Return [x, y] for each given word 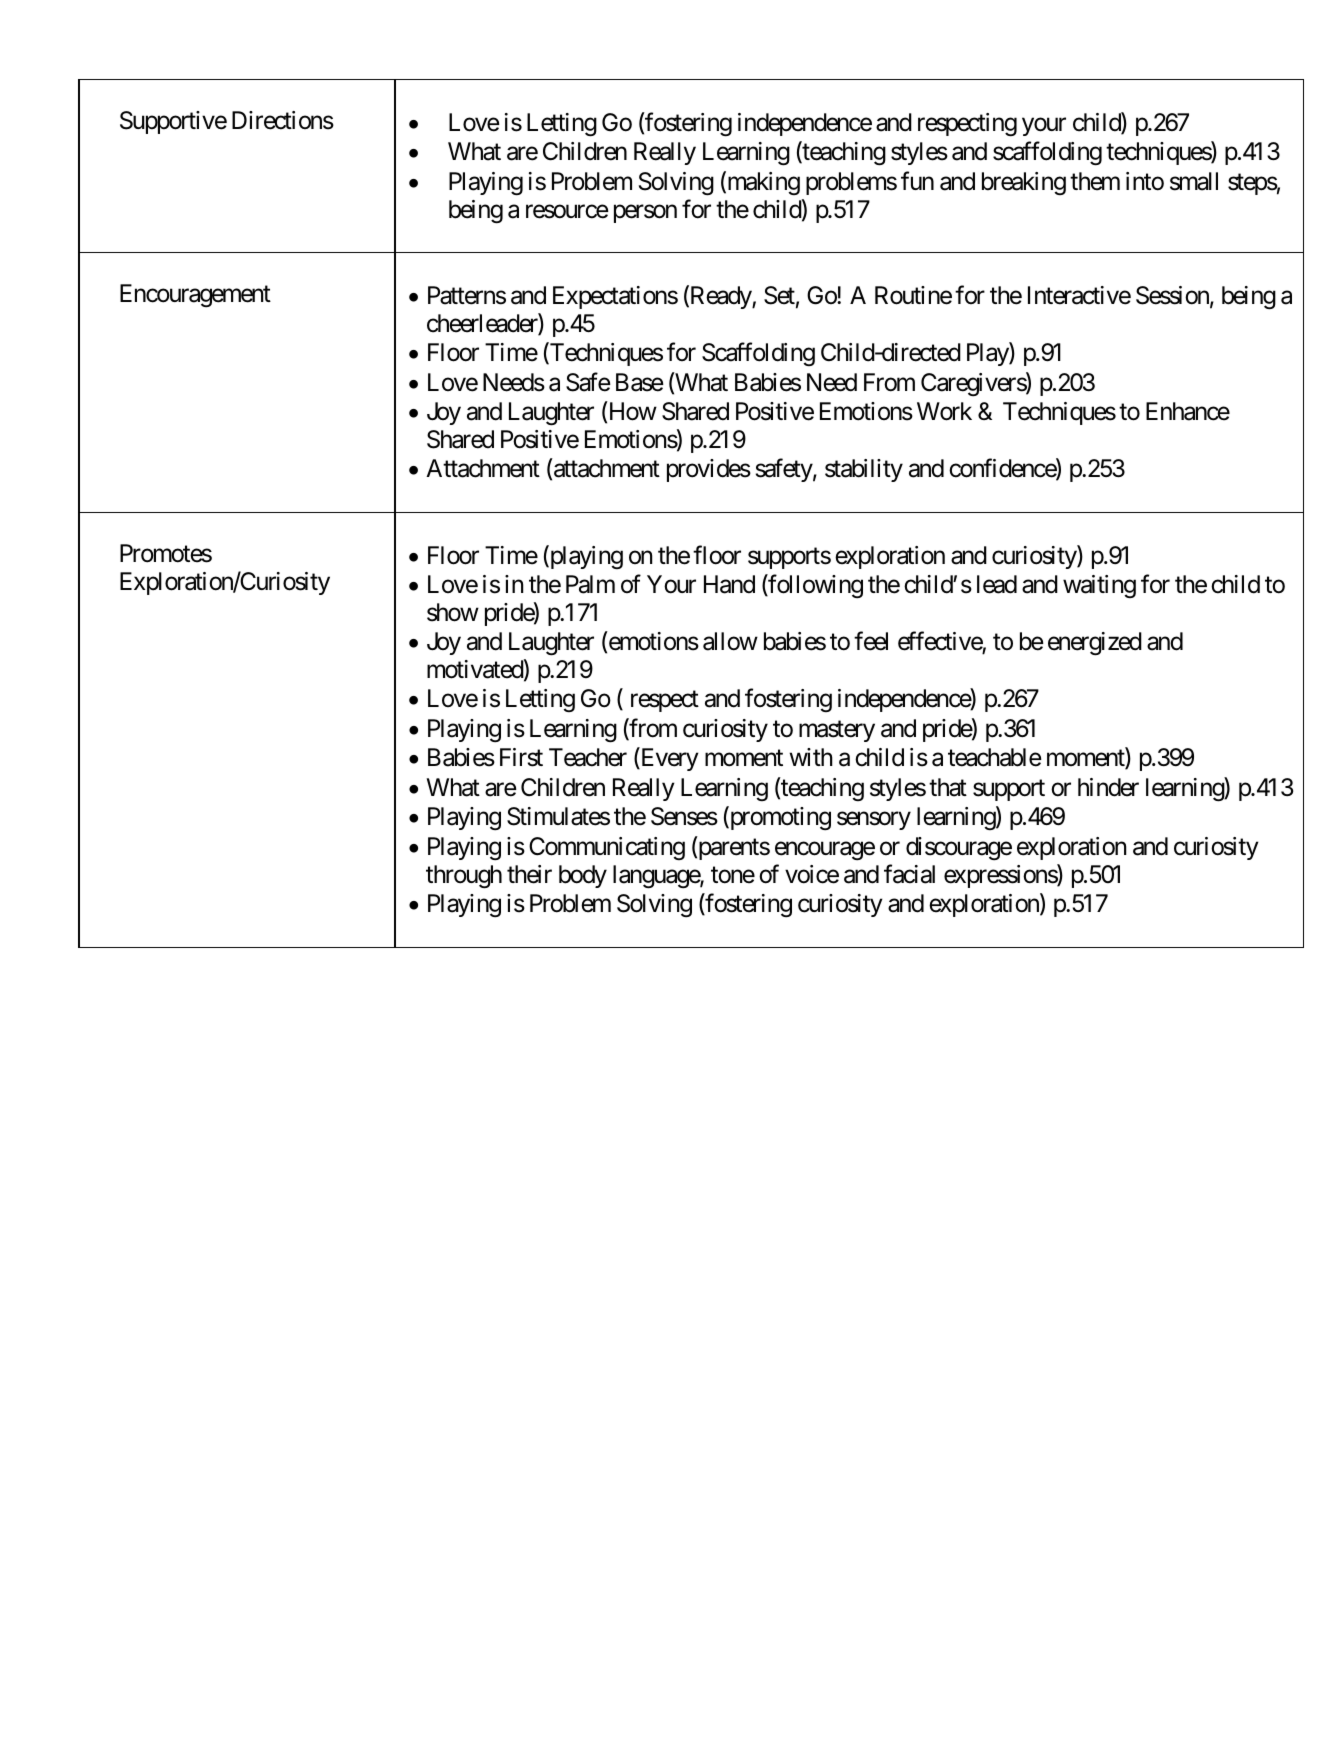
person [645, 214]
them [1095, 181]
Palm [590, 584]
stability [864, 470]
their [529, 874]
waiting [1099, 586]
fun [917, 180]
